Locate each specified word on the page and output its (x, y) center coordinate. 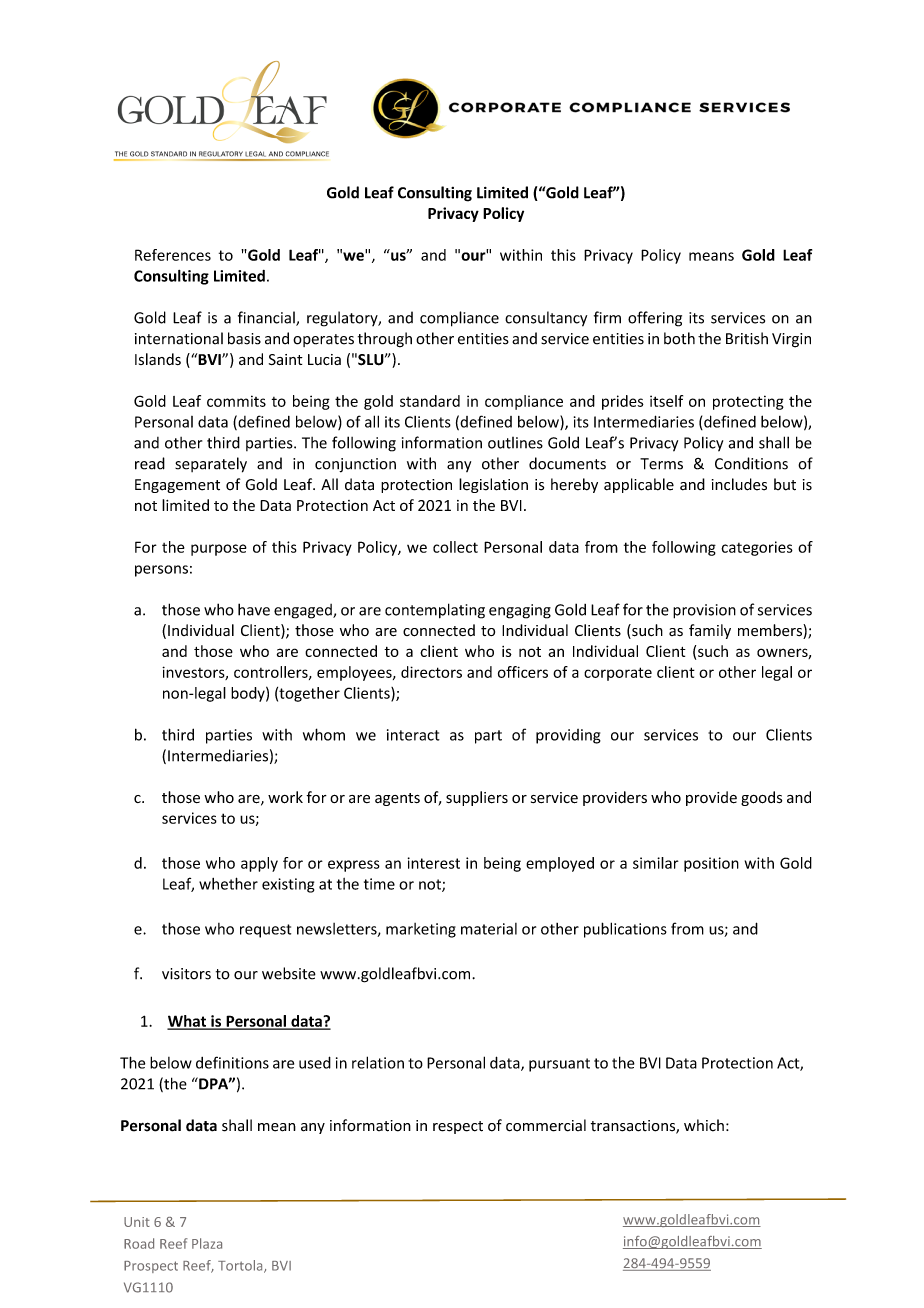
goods (761, 798)
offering (655, 319)
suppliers (477, 798)
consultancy (546, 319)
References (173, 255)
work (285, 797)
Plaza (207, 1243)
